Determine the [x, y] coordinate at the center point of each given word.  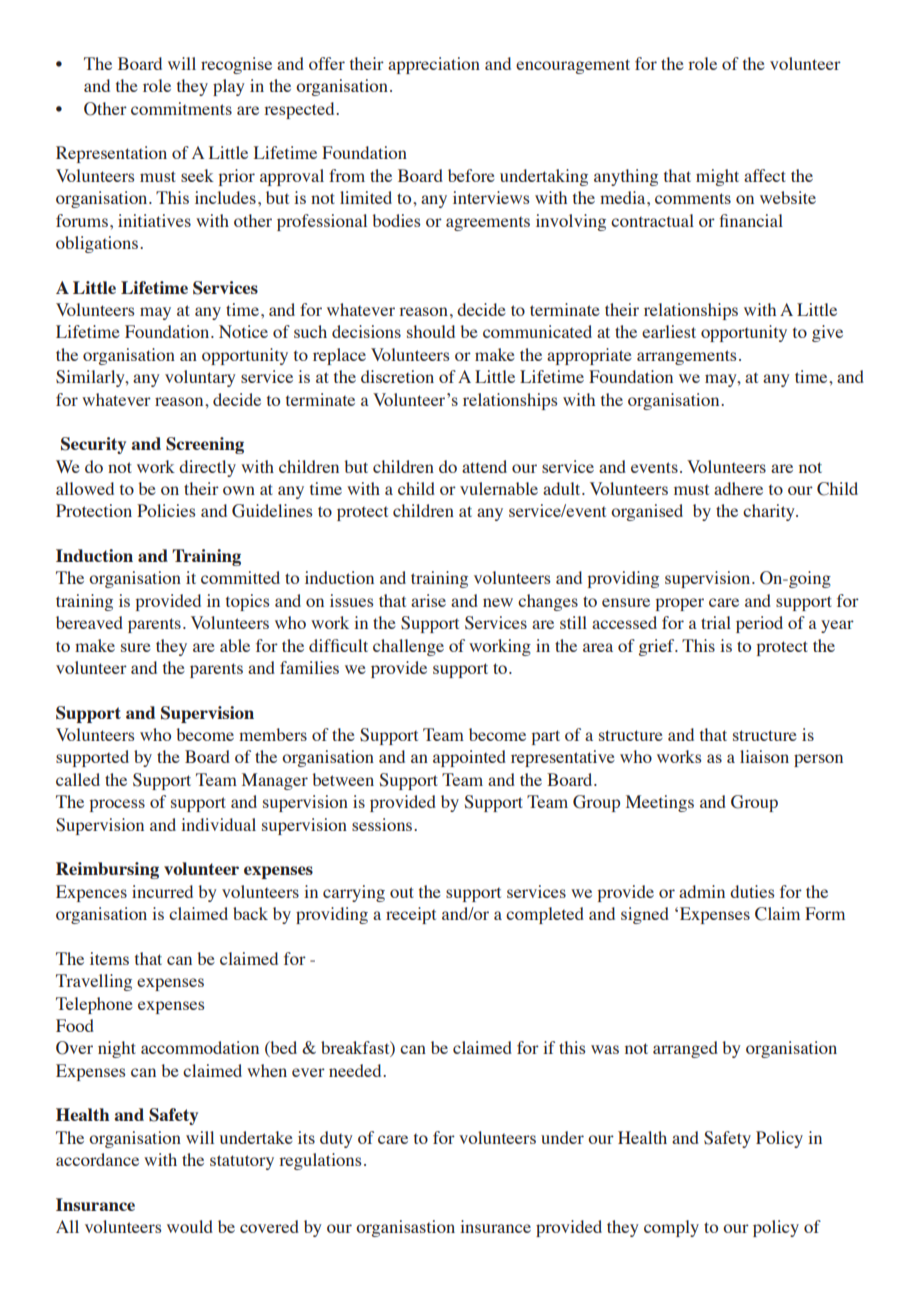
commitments [181, 108]
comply [671, 1228]
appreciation [434, 65]
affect [765, 175]
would [190, 1226]
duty [336, 1139]
